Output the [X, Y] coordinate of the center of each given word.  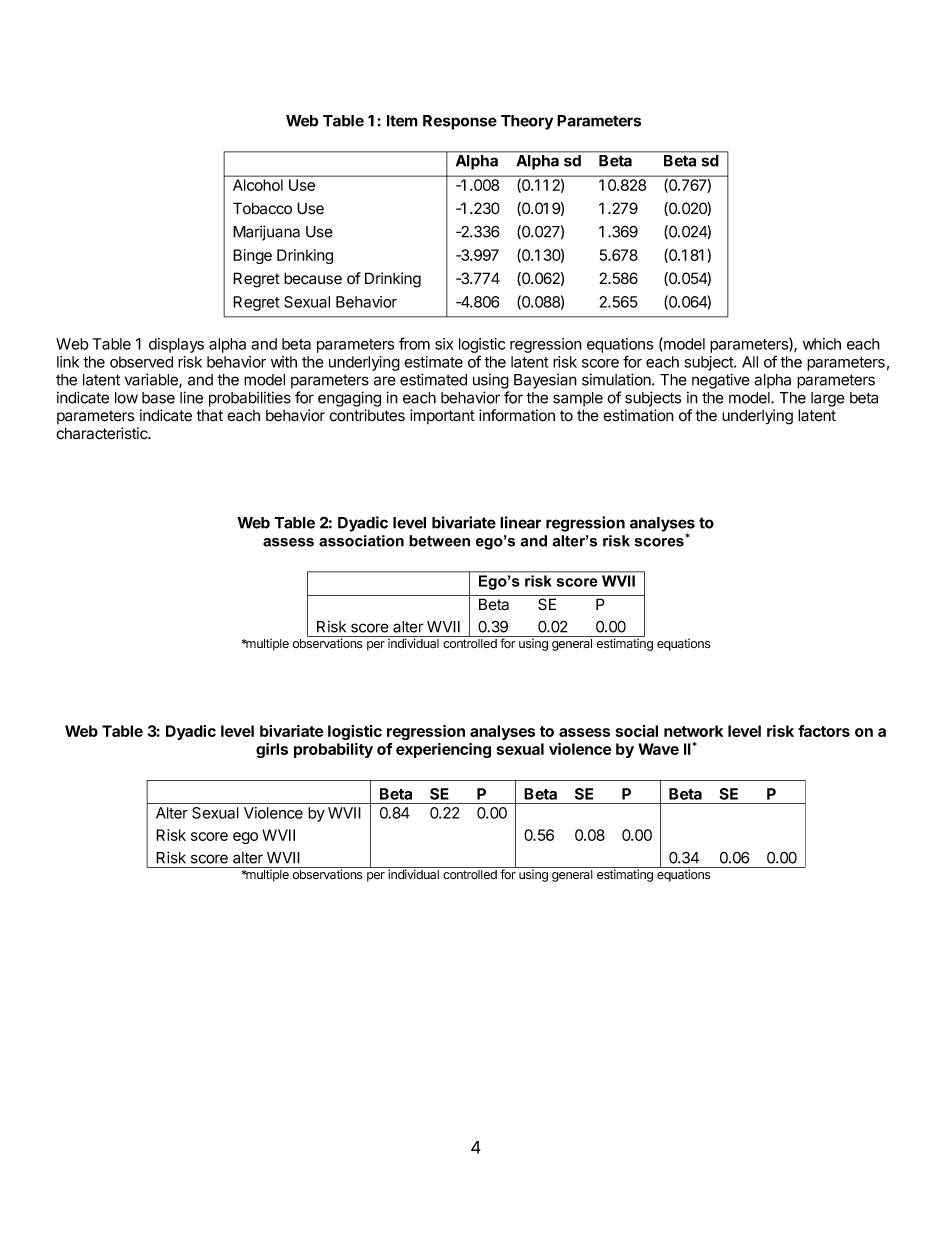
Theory [527, 122]
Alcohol [258, 185]
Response [460, 122]
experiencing [443, 750]
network [693, 731]
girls [272, 750]
